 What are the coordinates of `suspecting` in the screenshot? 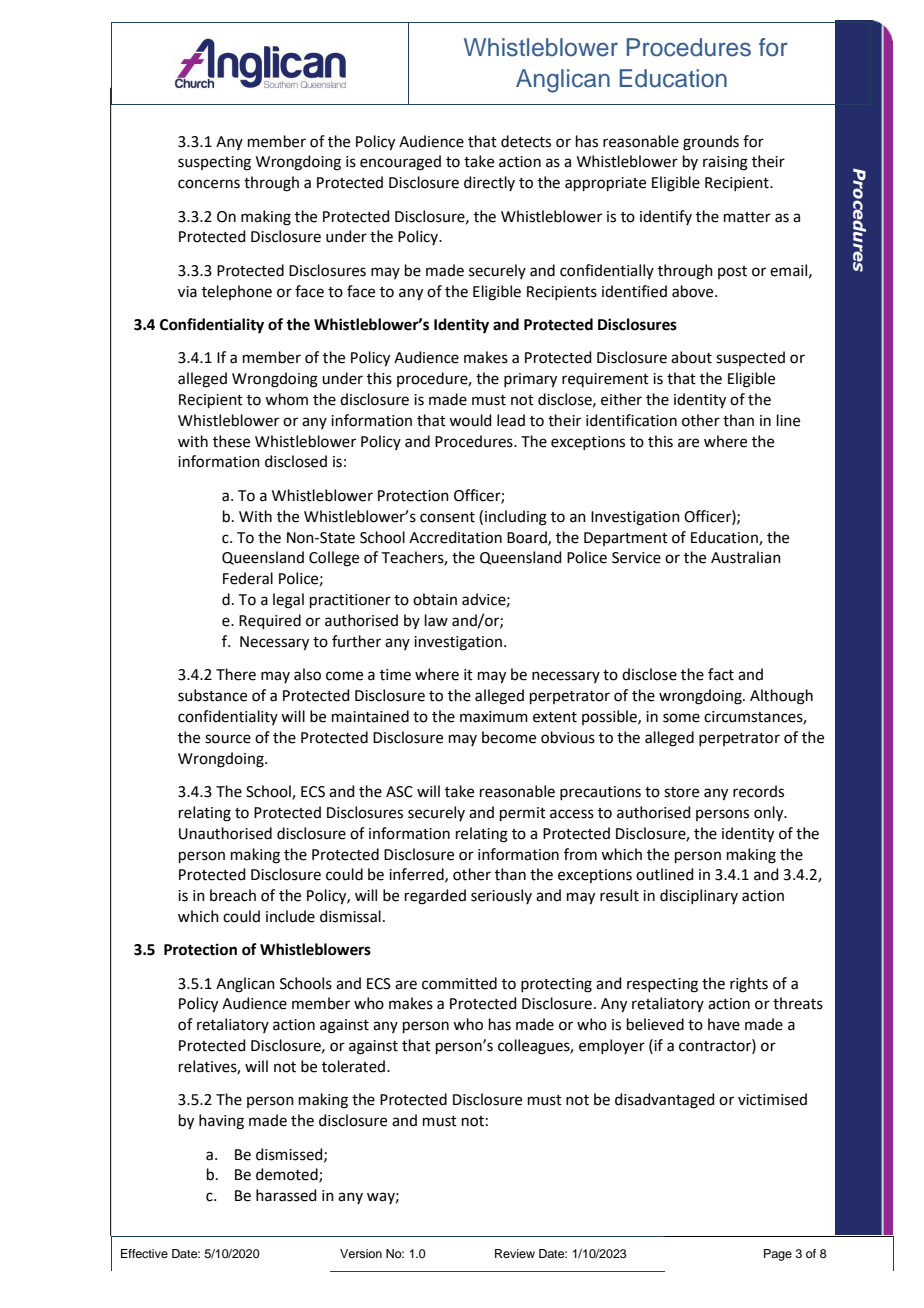 It's located at (214, 163).
